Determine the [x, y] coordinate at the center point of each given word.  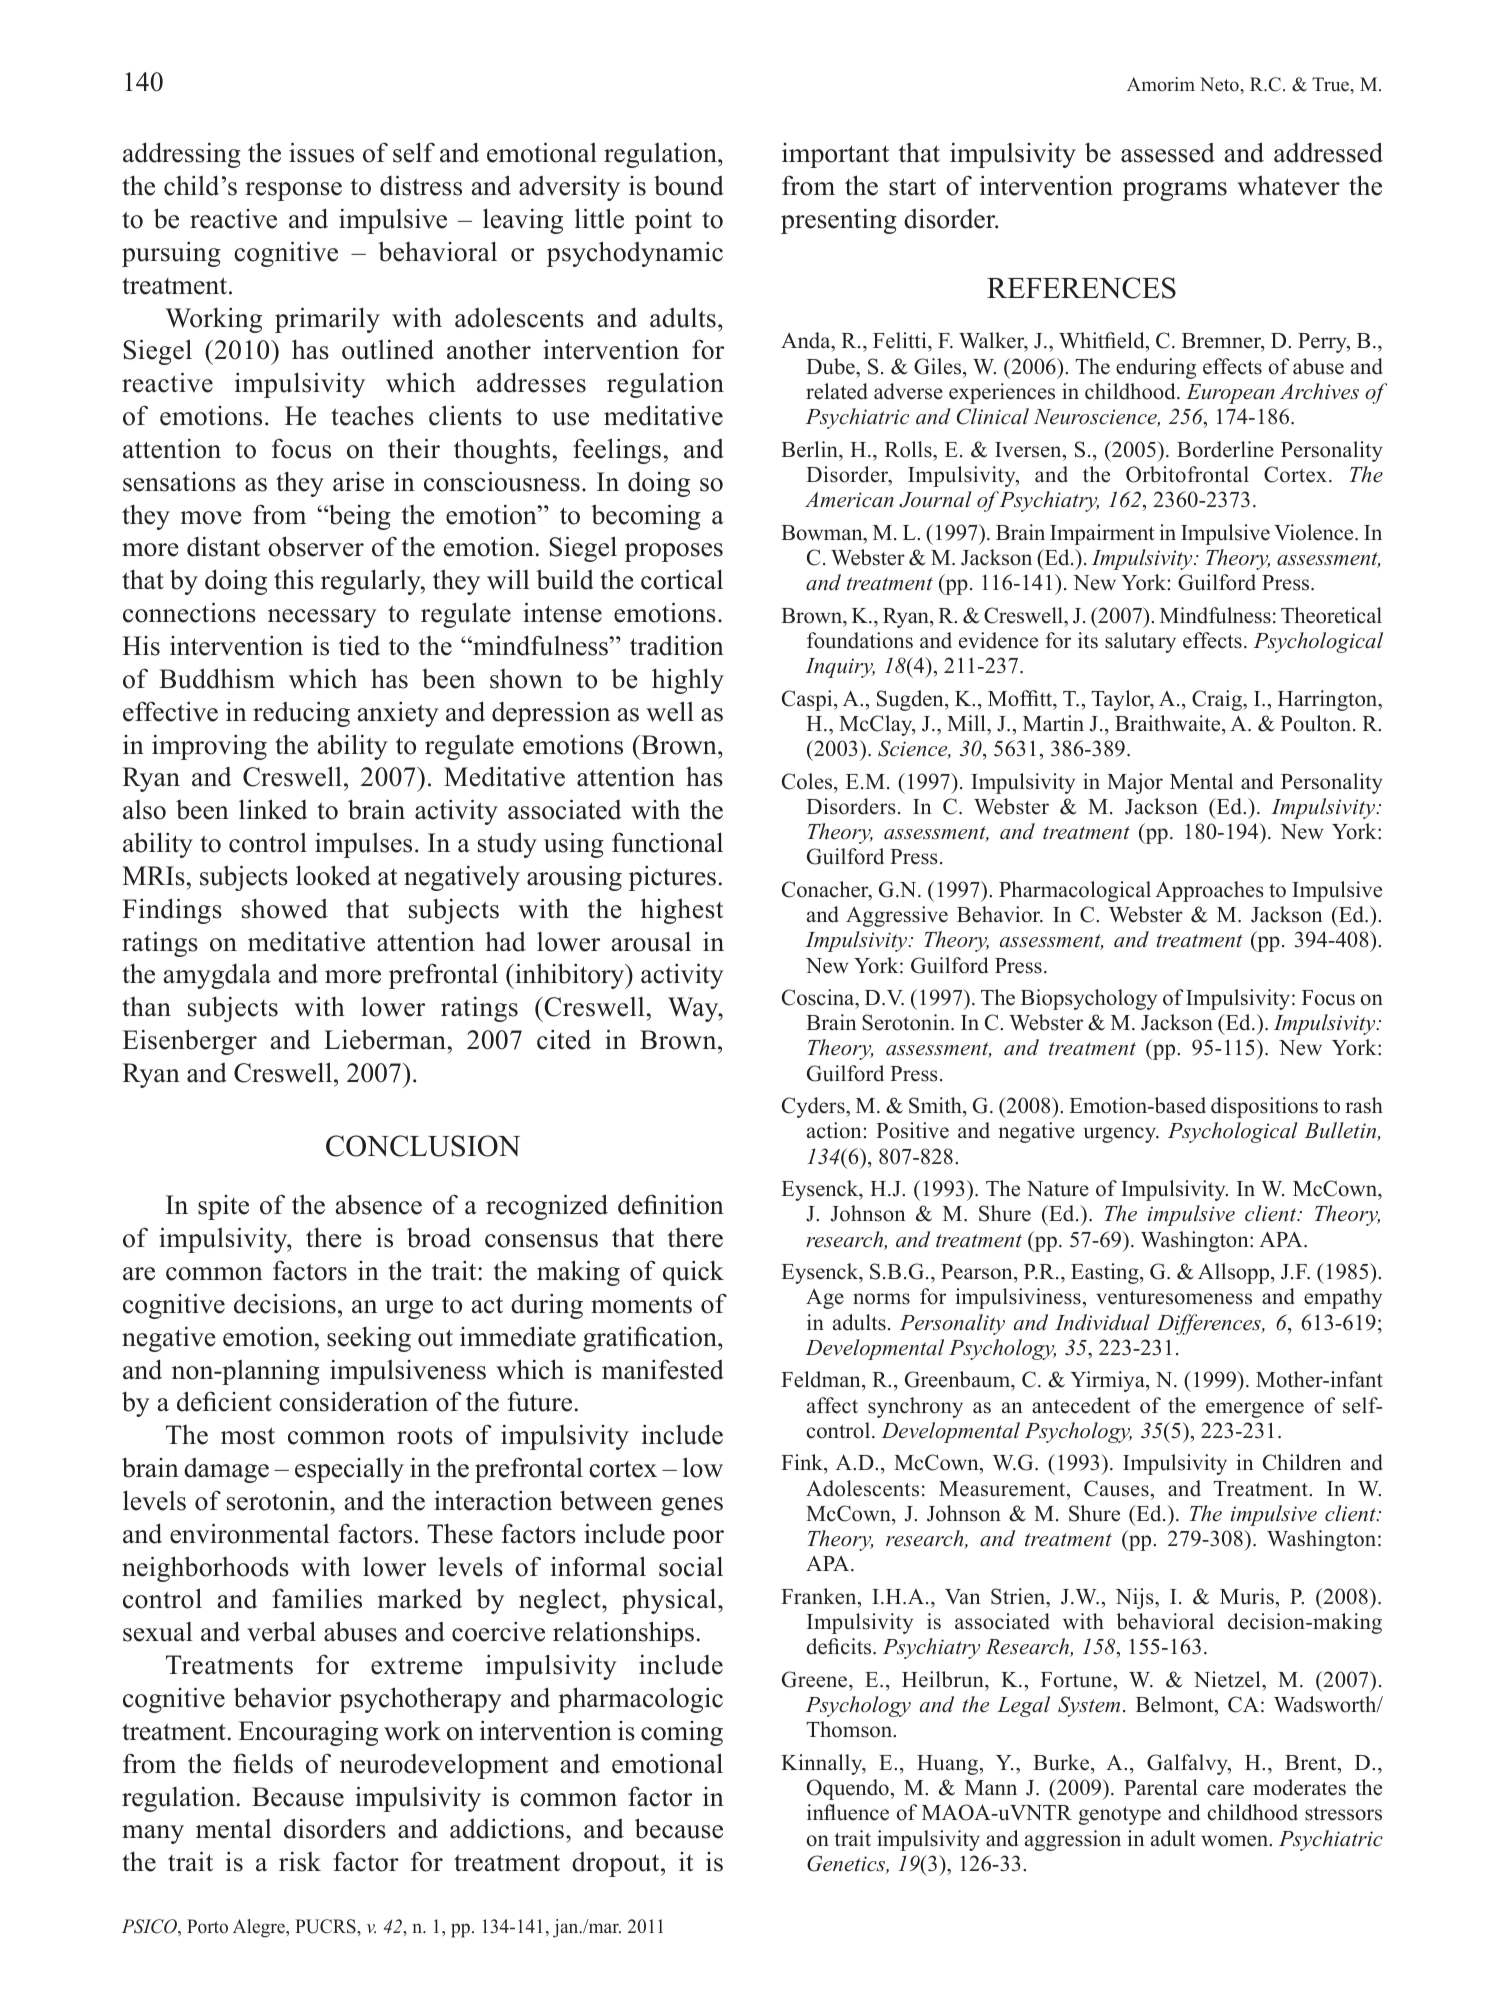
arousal [651, 941]
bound [689, 186]
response [293, 191]
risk [300, 1861]
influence [848, 1812]
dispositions [1264, 1107]
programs [1175, 191]
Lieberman [385, 1039]
